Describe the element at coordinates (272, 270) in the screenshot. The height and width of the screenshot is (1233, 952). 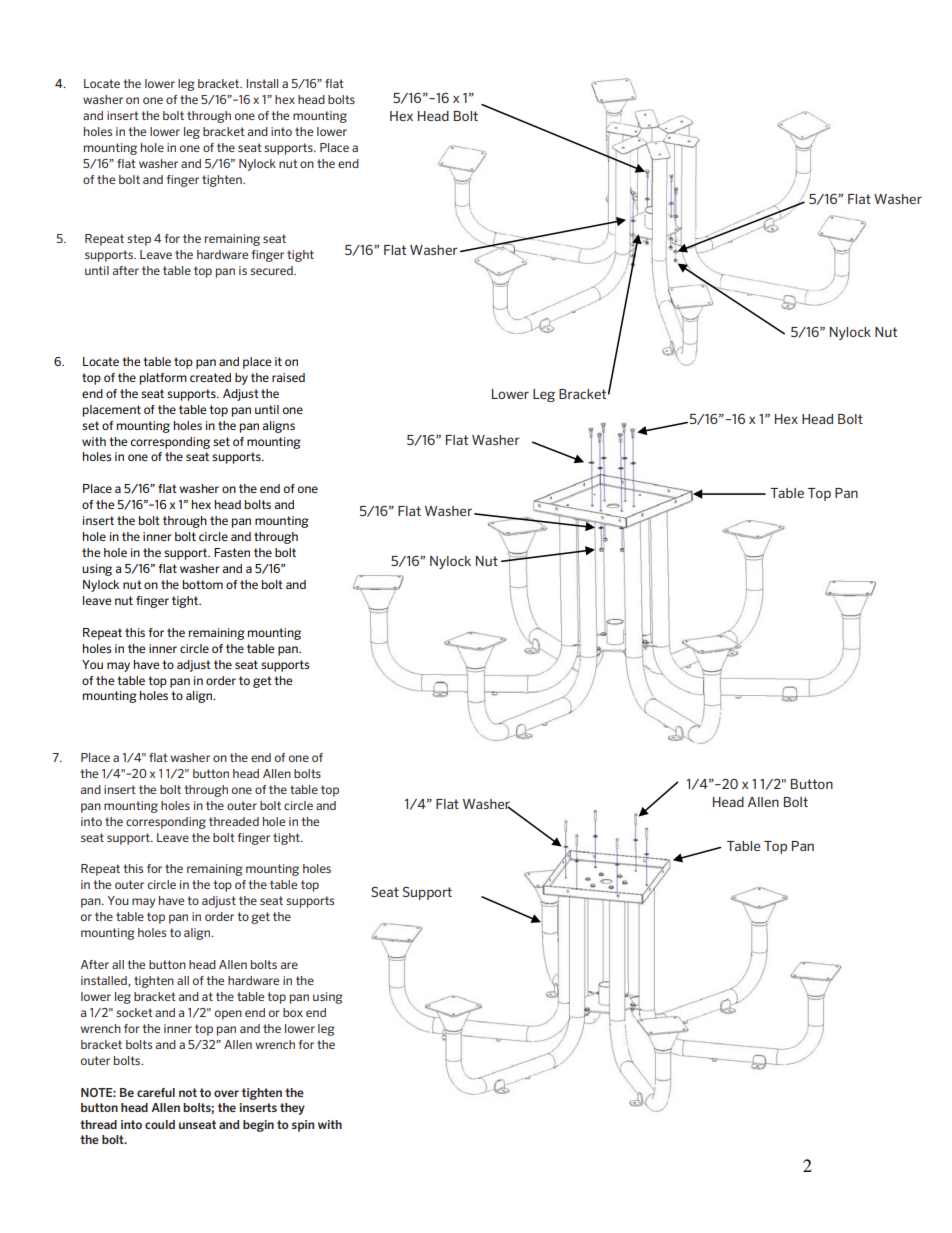
I see `secured` at that location.
